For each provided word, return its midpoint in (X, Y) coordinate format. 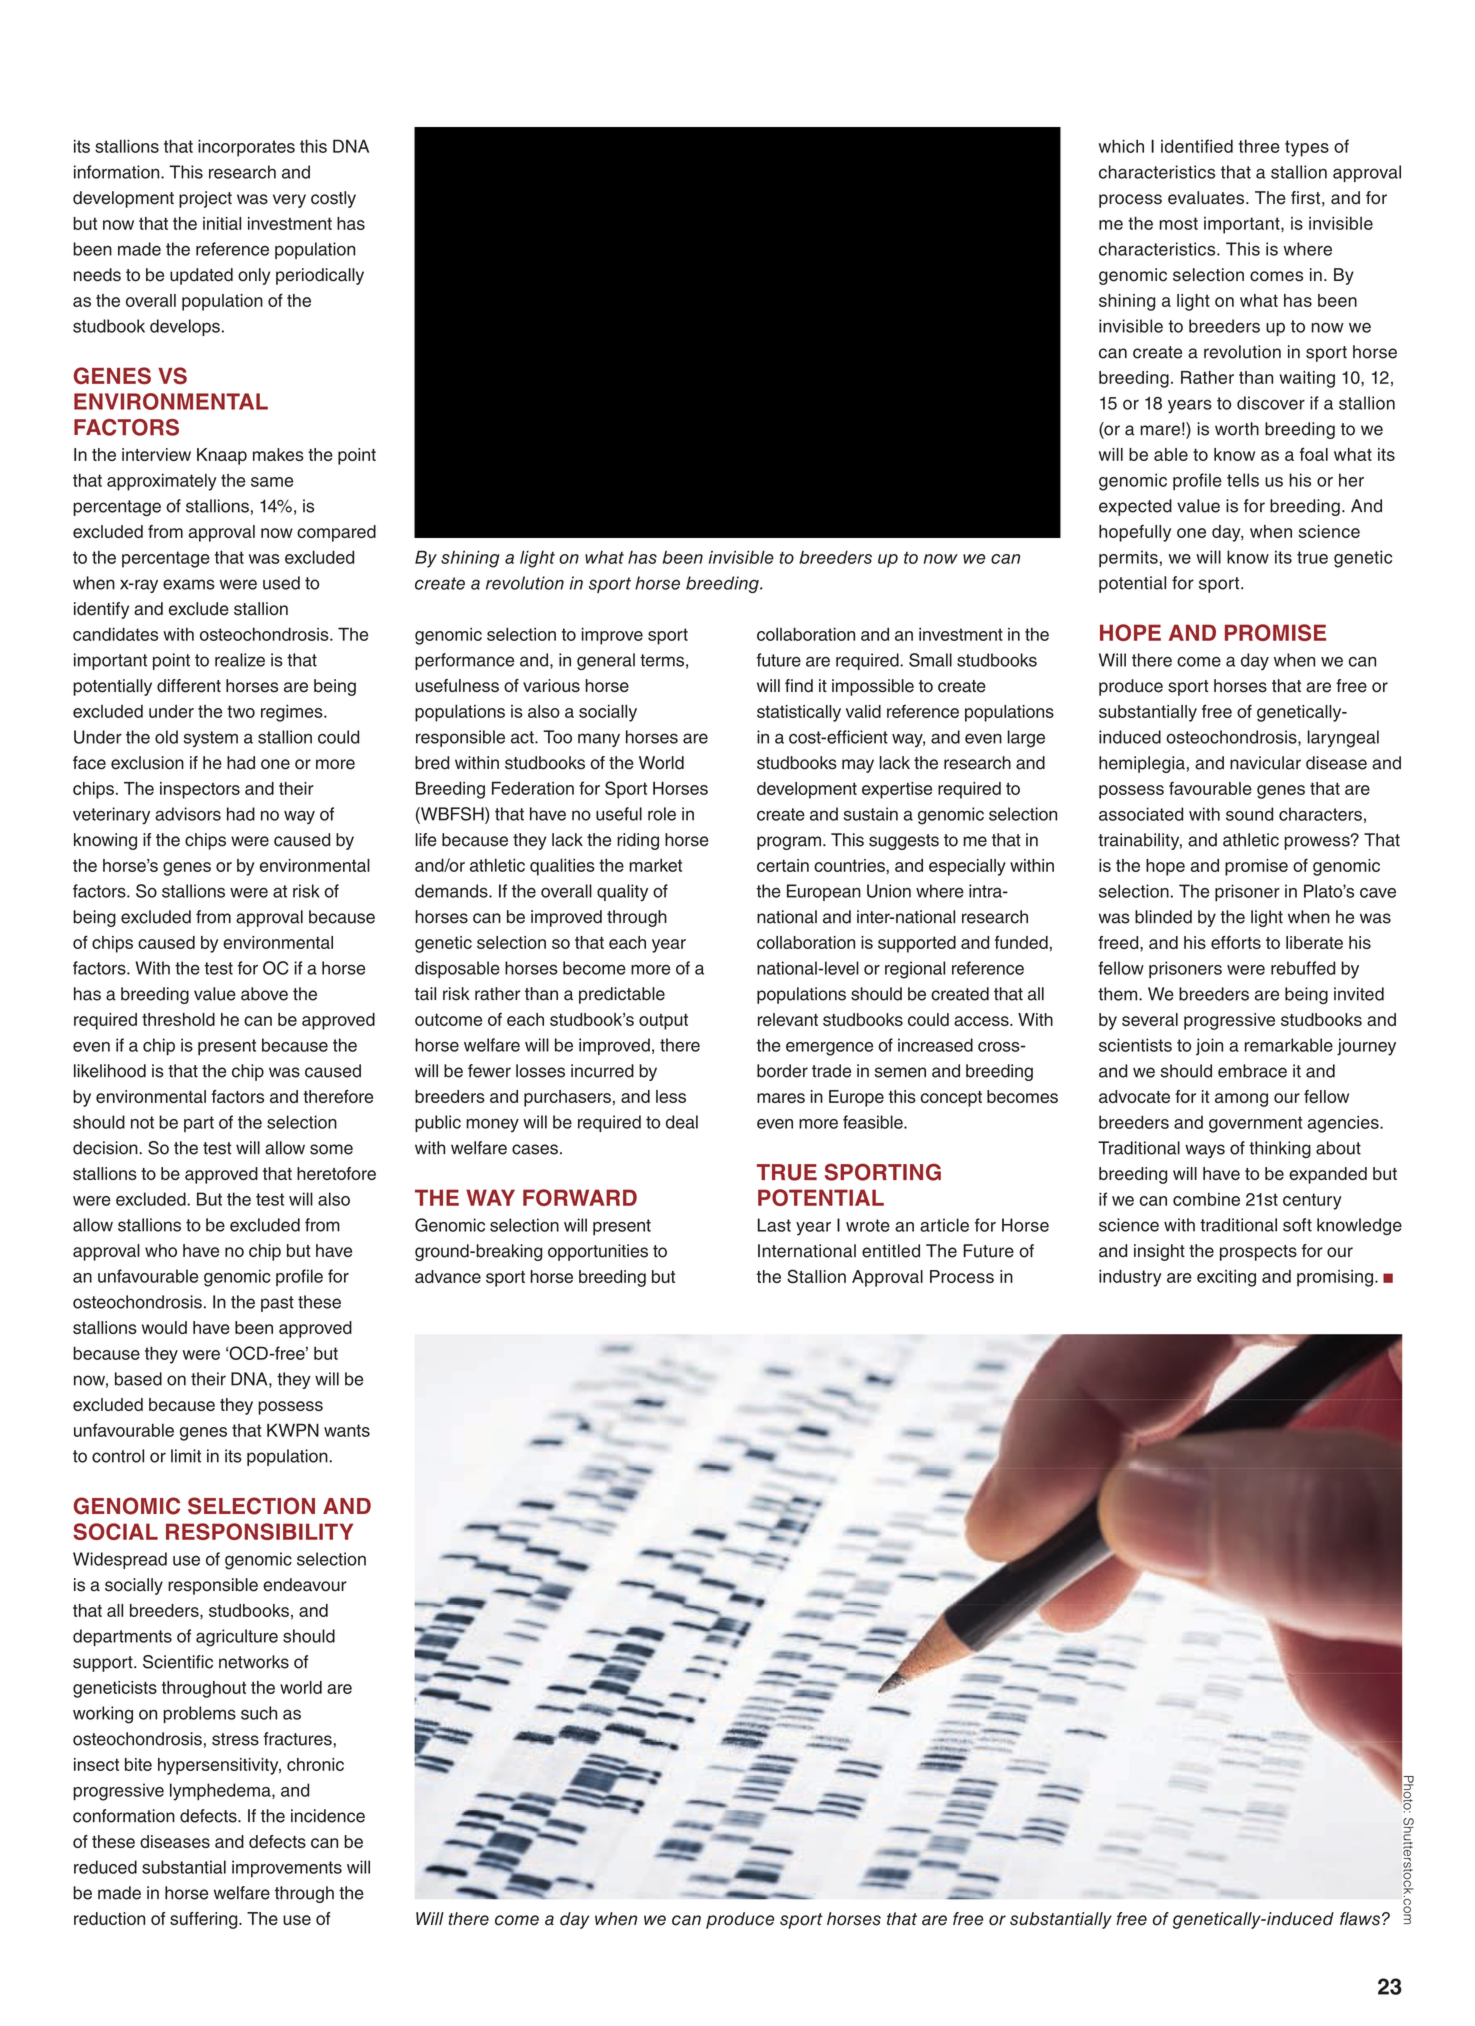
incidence (328, 1816)
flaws (1361, 1919)
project (205, 199)
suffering (205, 1920)
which (1121, 146)
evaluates (1207, 198)
